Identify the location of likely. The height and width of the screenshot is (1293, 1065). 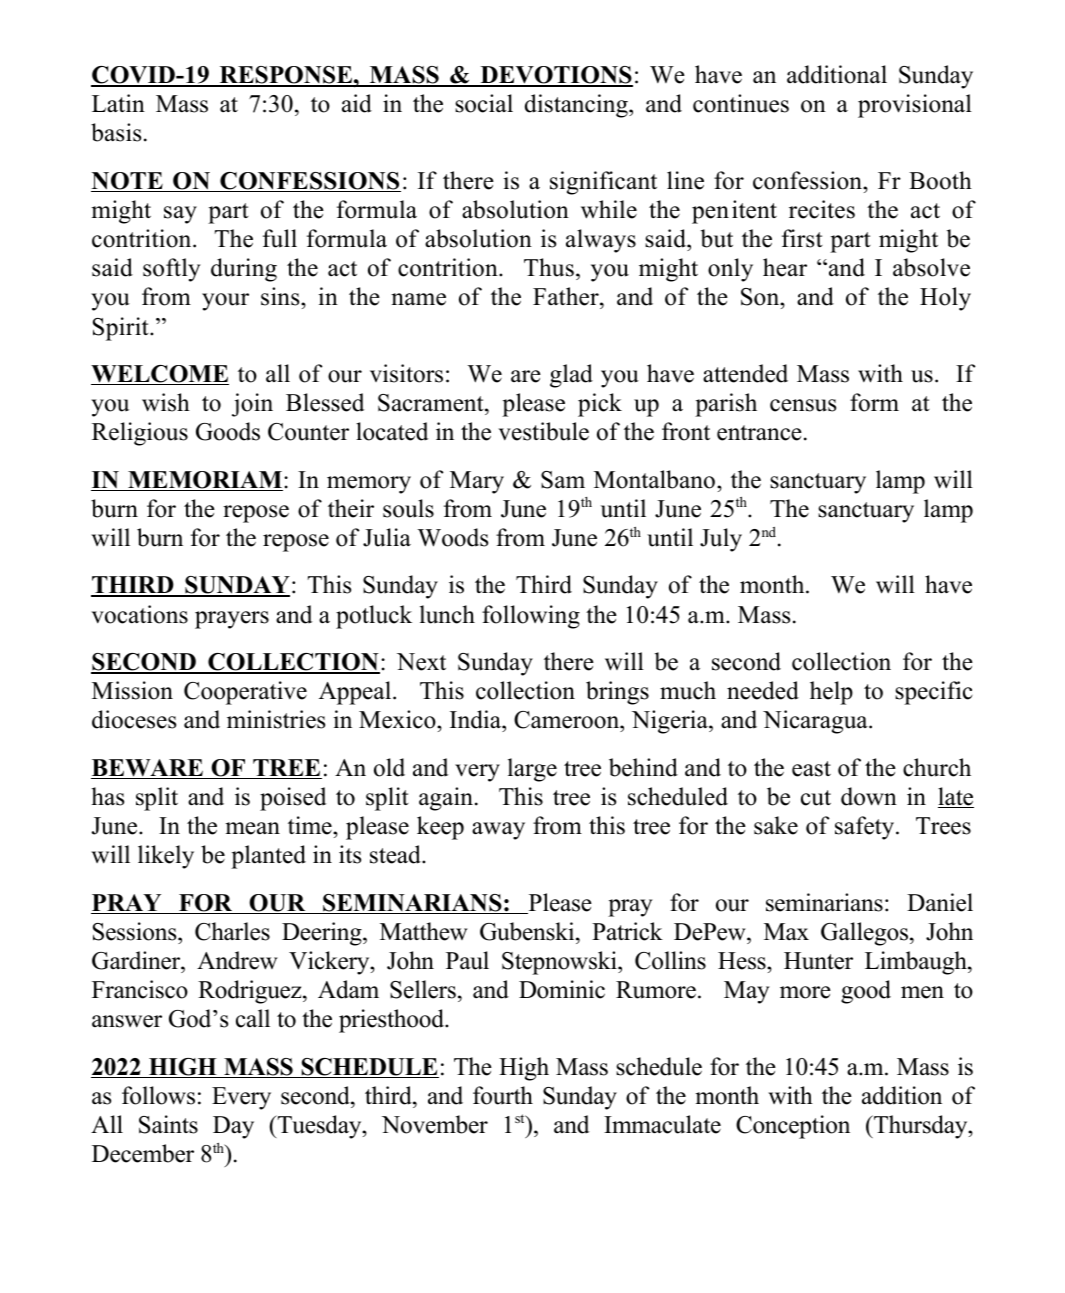
(166, 857).
